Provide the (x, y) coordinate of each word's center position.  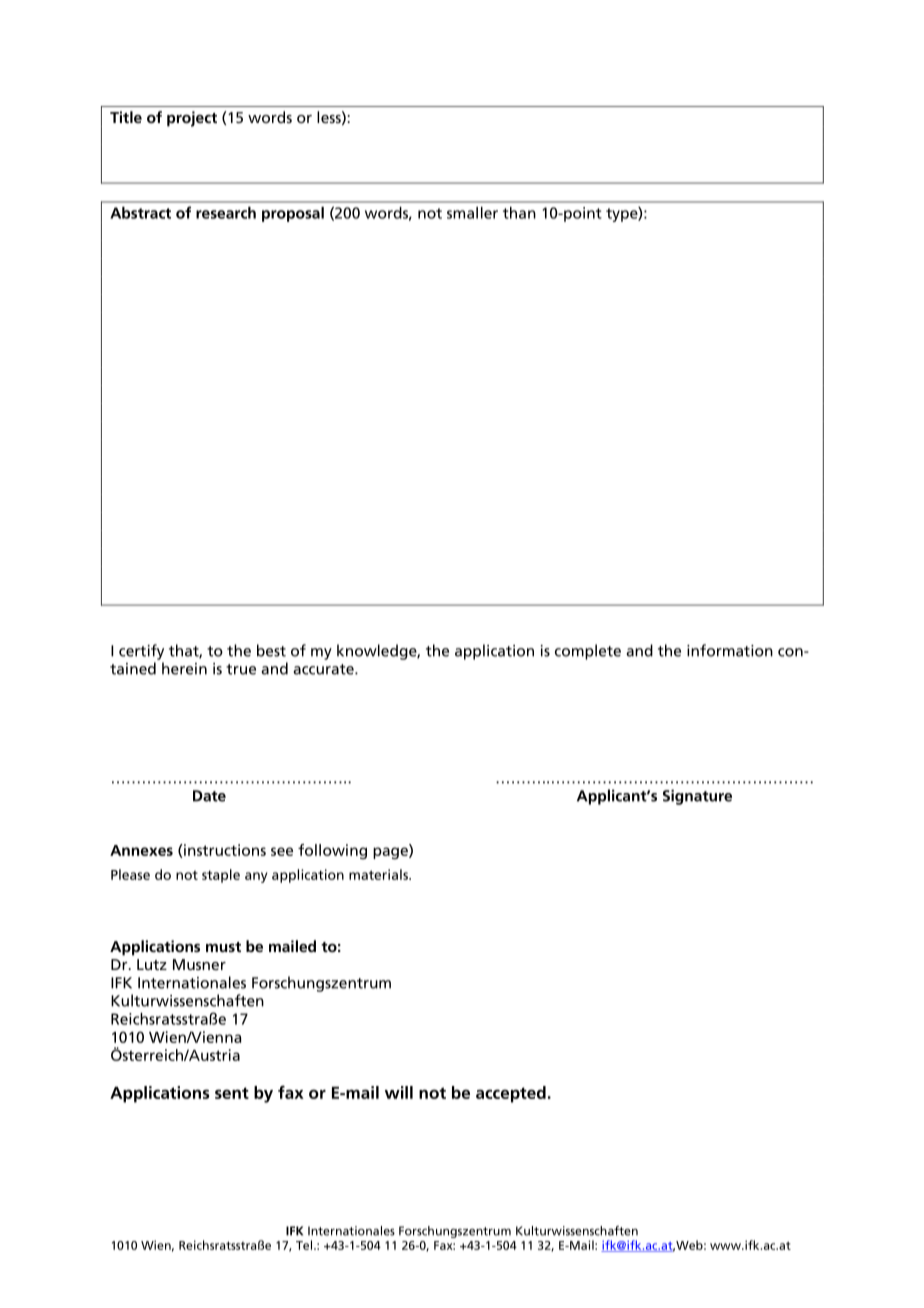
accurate (324, 669)
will (399, 1092)
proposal (293, 214)
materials (379, 874)
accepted (511, 1094)
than (519, 213)
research (226, 213)
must (223, 947)
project (192, 119)
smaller (472, 213)
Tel (304, 1245)
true (241, 669)
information (730, 650)
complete (588, 652)
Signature (697, 797)
